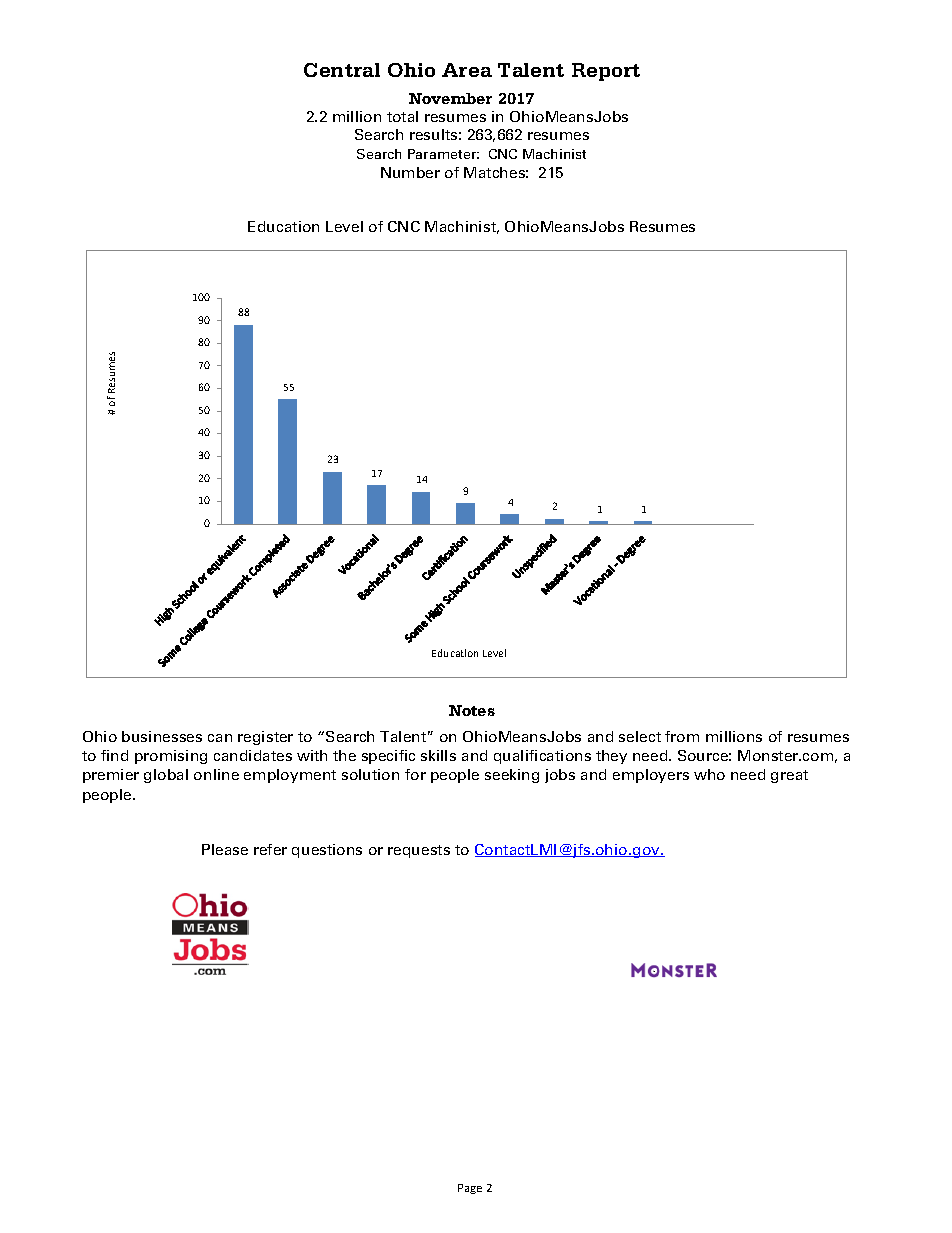 The width and height of the screenshot is (952, 1233). Describe the element at coordinates (402, 116) in the screenshot. I see `total` at that location.
